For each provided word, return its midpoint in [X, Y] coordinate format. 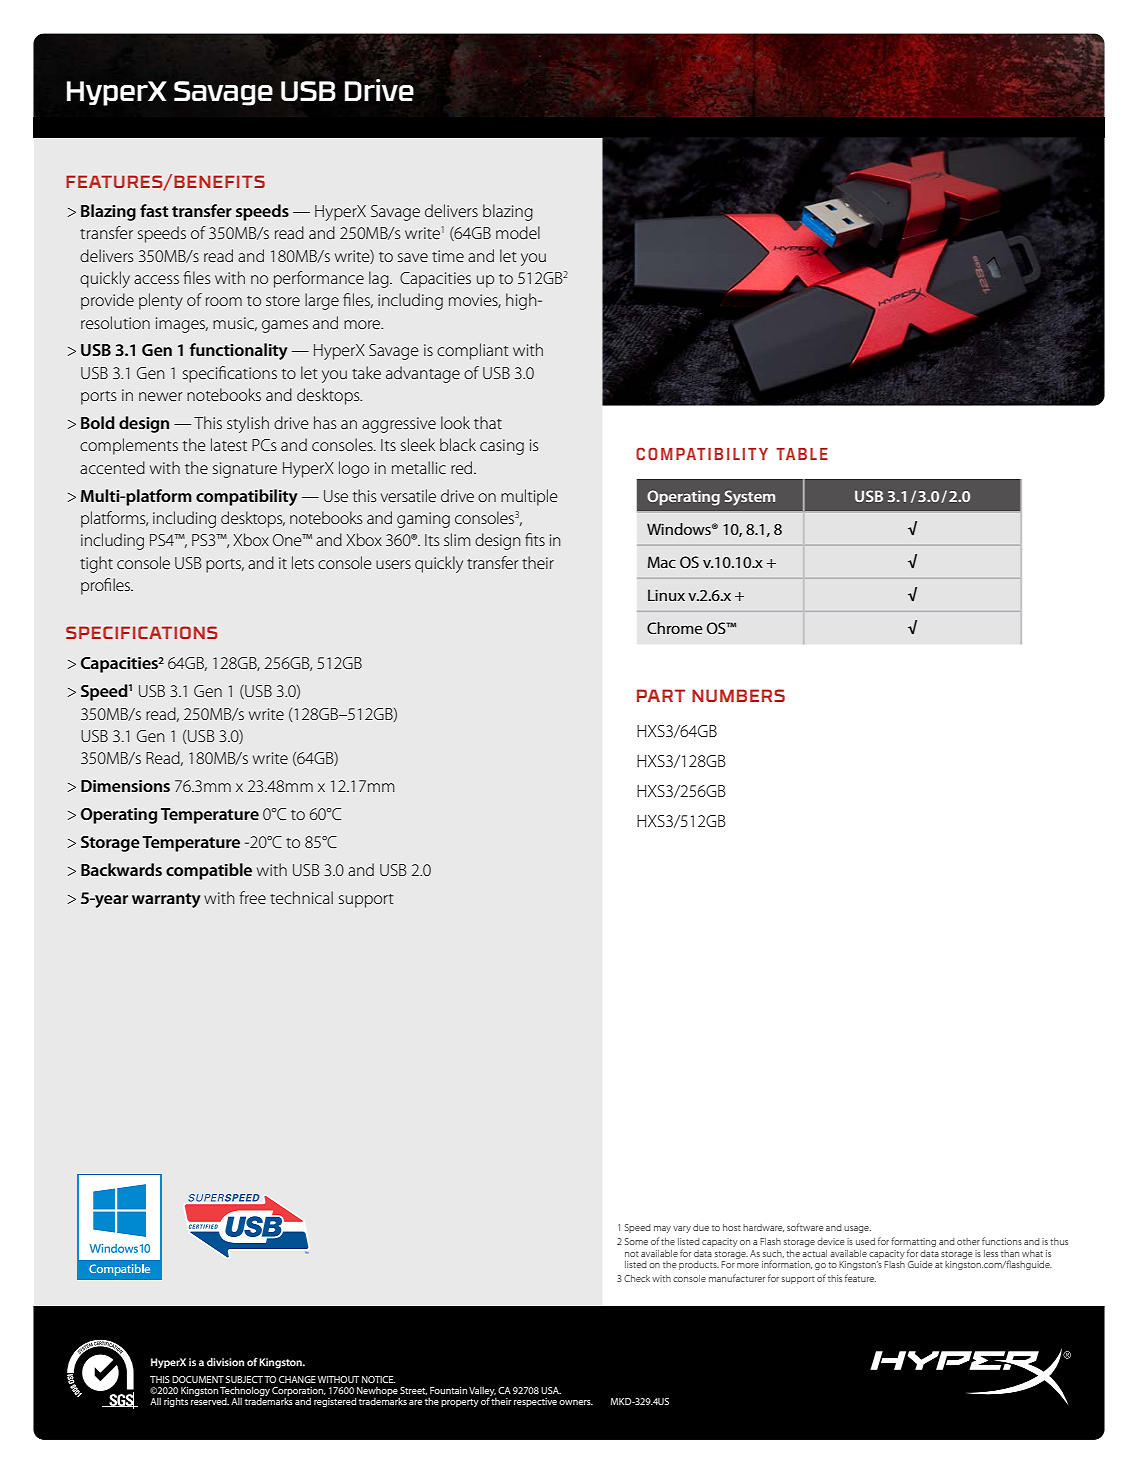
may [662, 1229]
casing [502, 447]
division [225, 1362]
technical [301, 897]
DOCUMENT [198, 1379]
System [750, 498]
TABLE [802, 454]
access [156, 279]
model [518, 232]
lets [303, 562]
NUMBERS [738, 695]
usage [857, 1229]
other [968, 1241]
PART [661, 695]
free [252, 897]
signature [245, 470]
